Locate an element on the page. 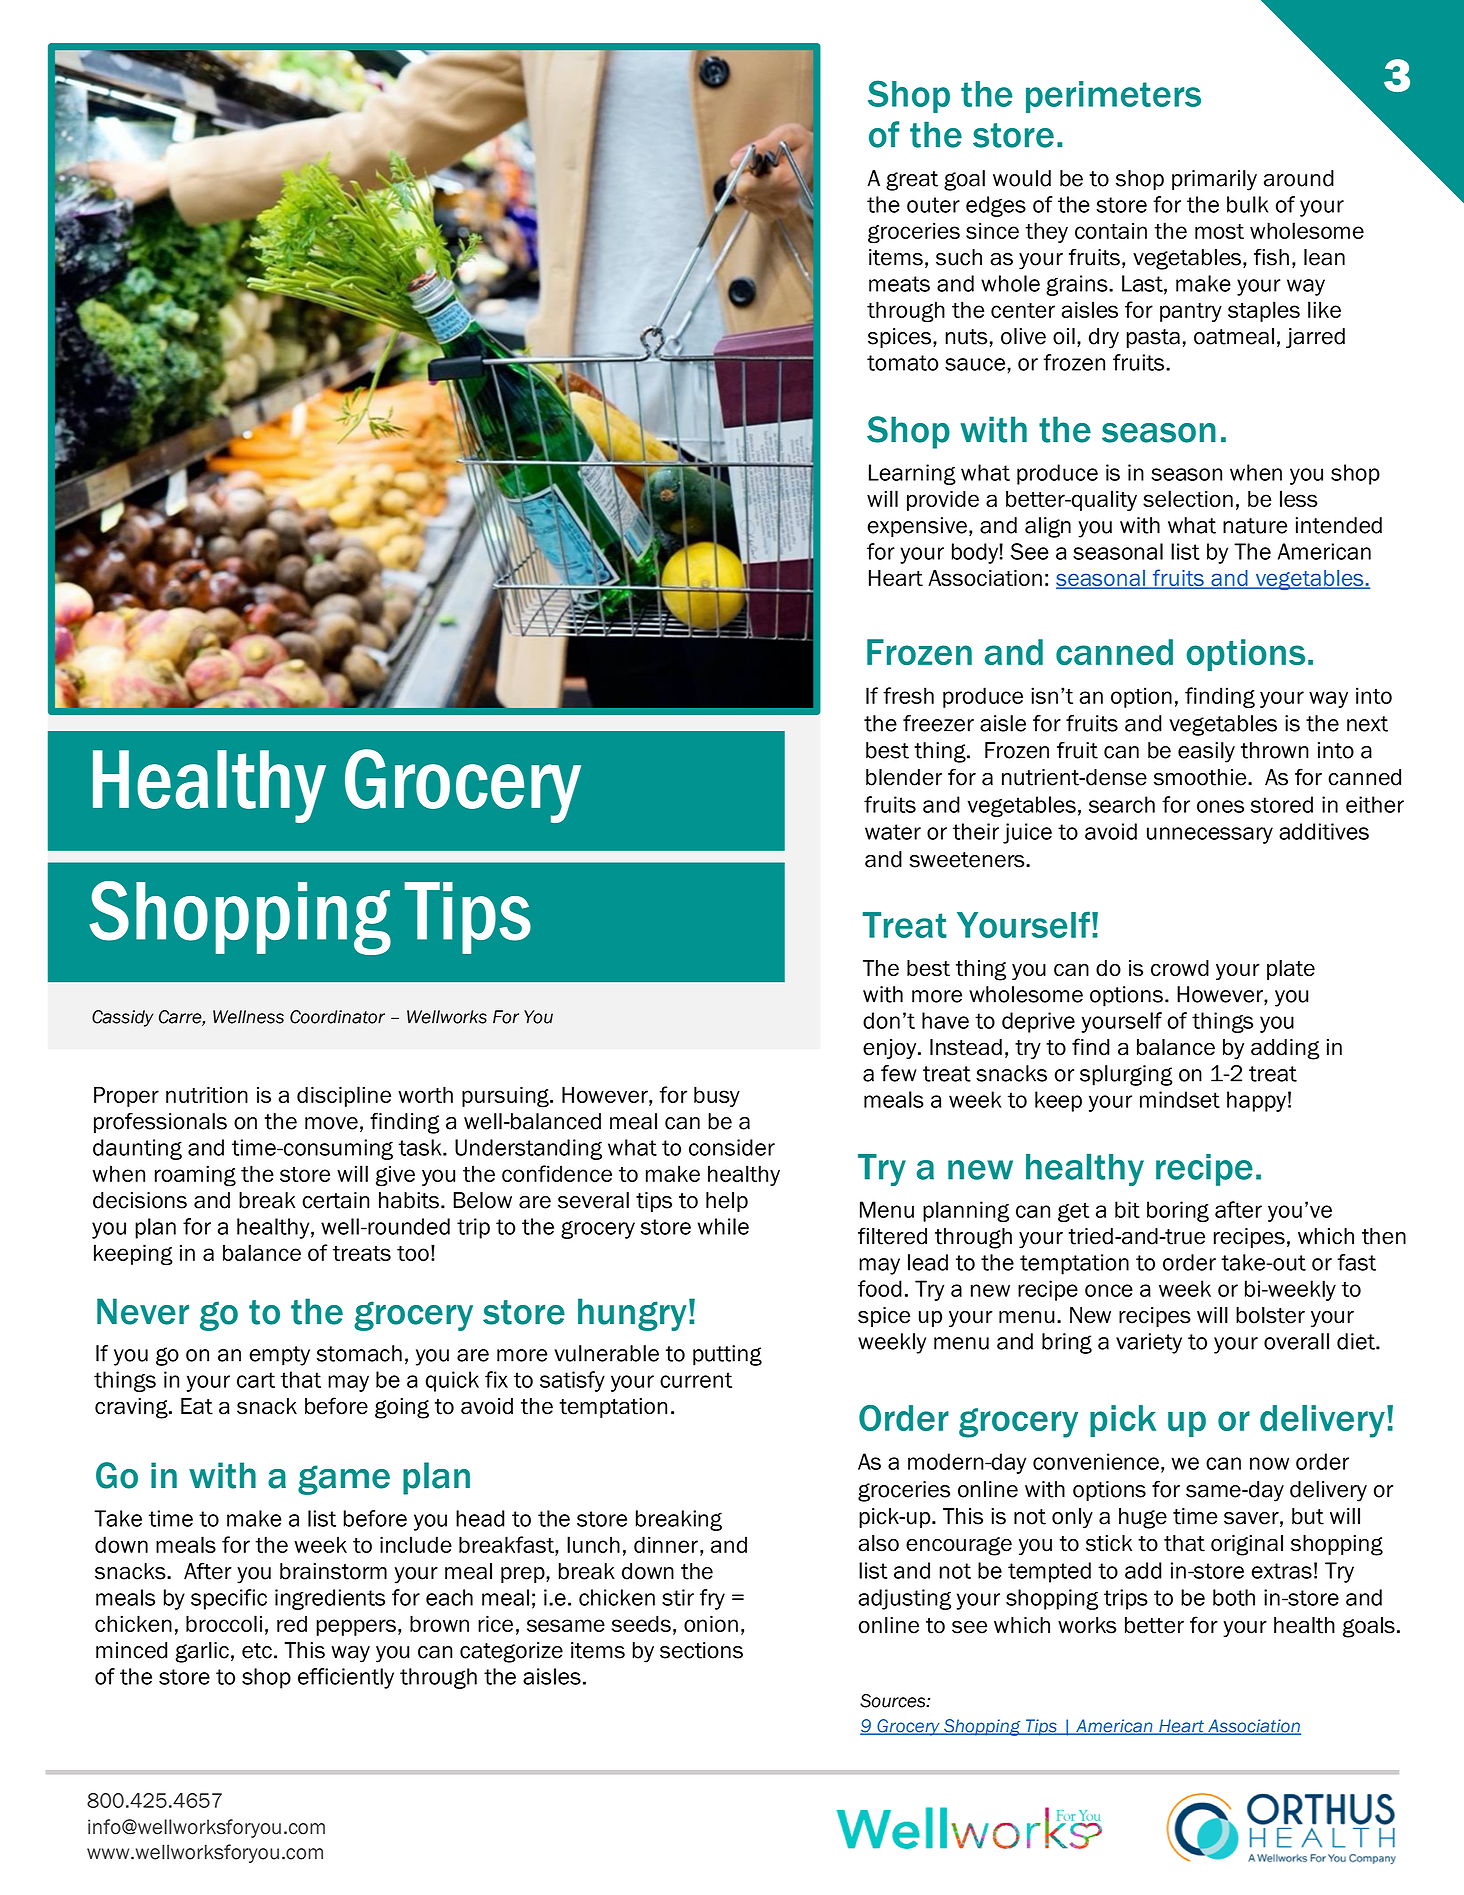 This page has height=1895, width=1464. etc is located at coordinates (257, 1651).
